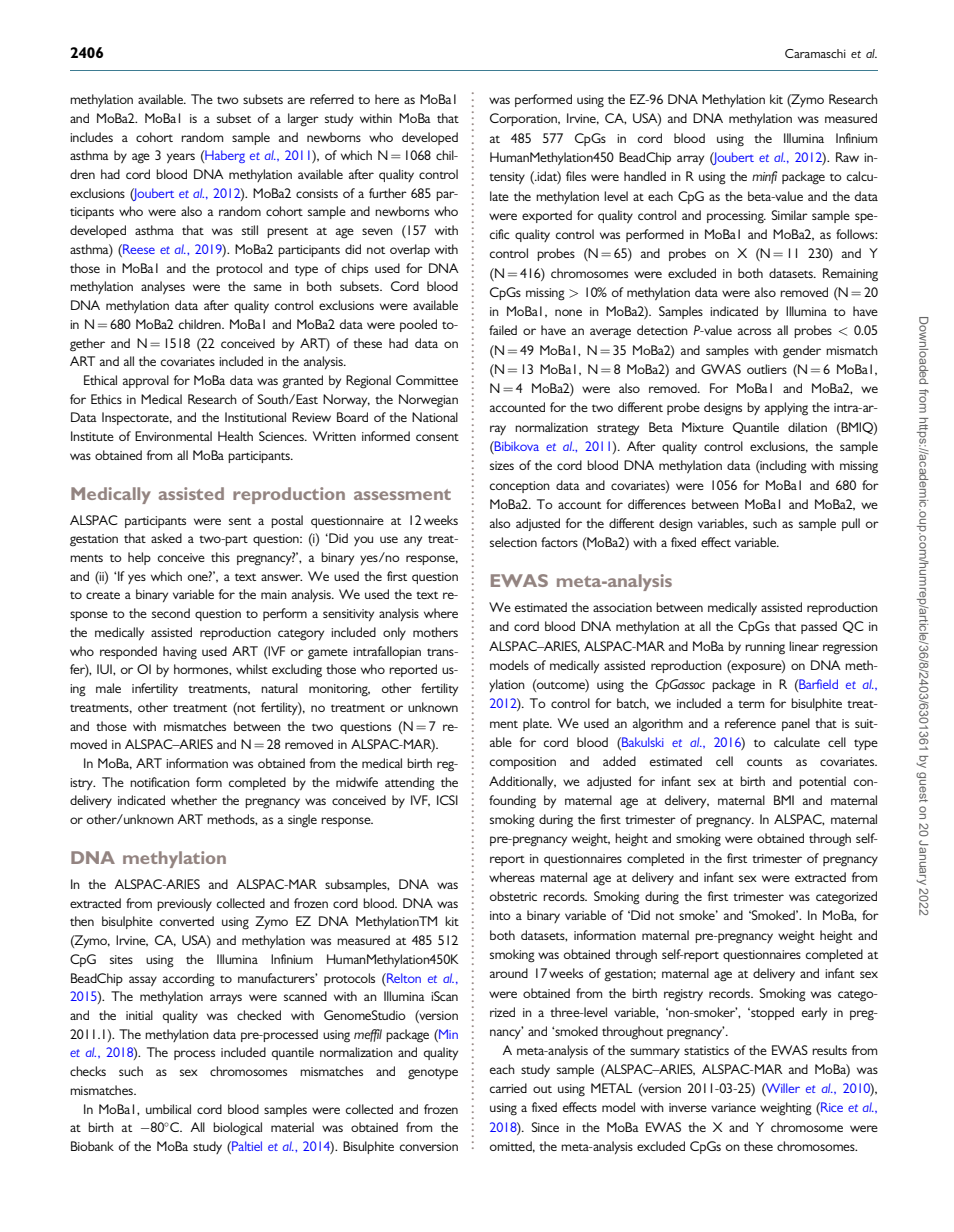 Image resolution: width=954 pixels, height=1232 pixels. I want to click on running, so click(765, 648).
